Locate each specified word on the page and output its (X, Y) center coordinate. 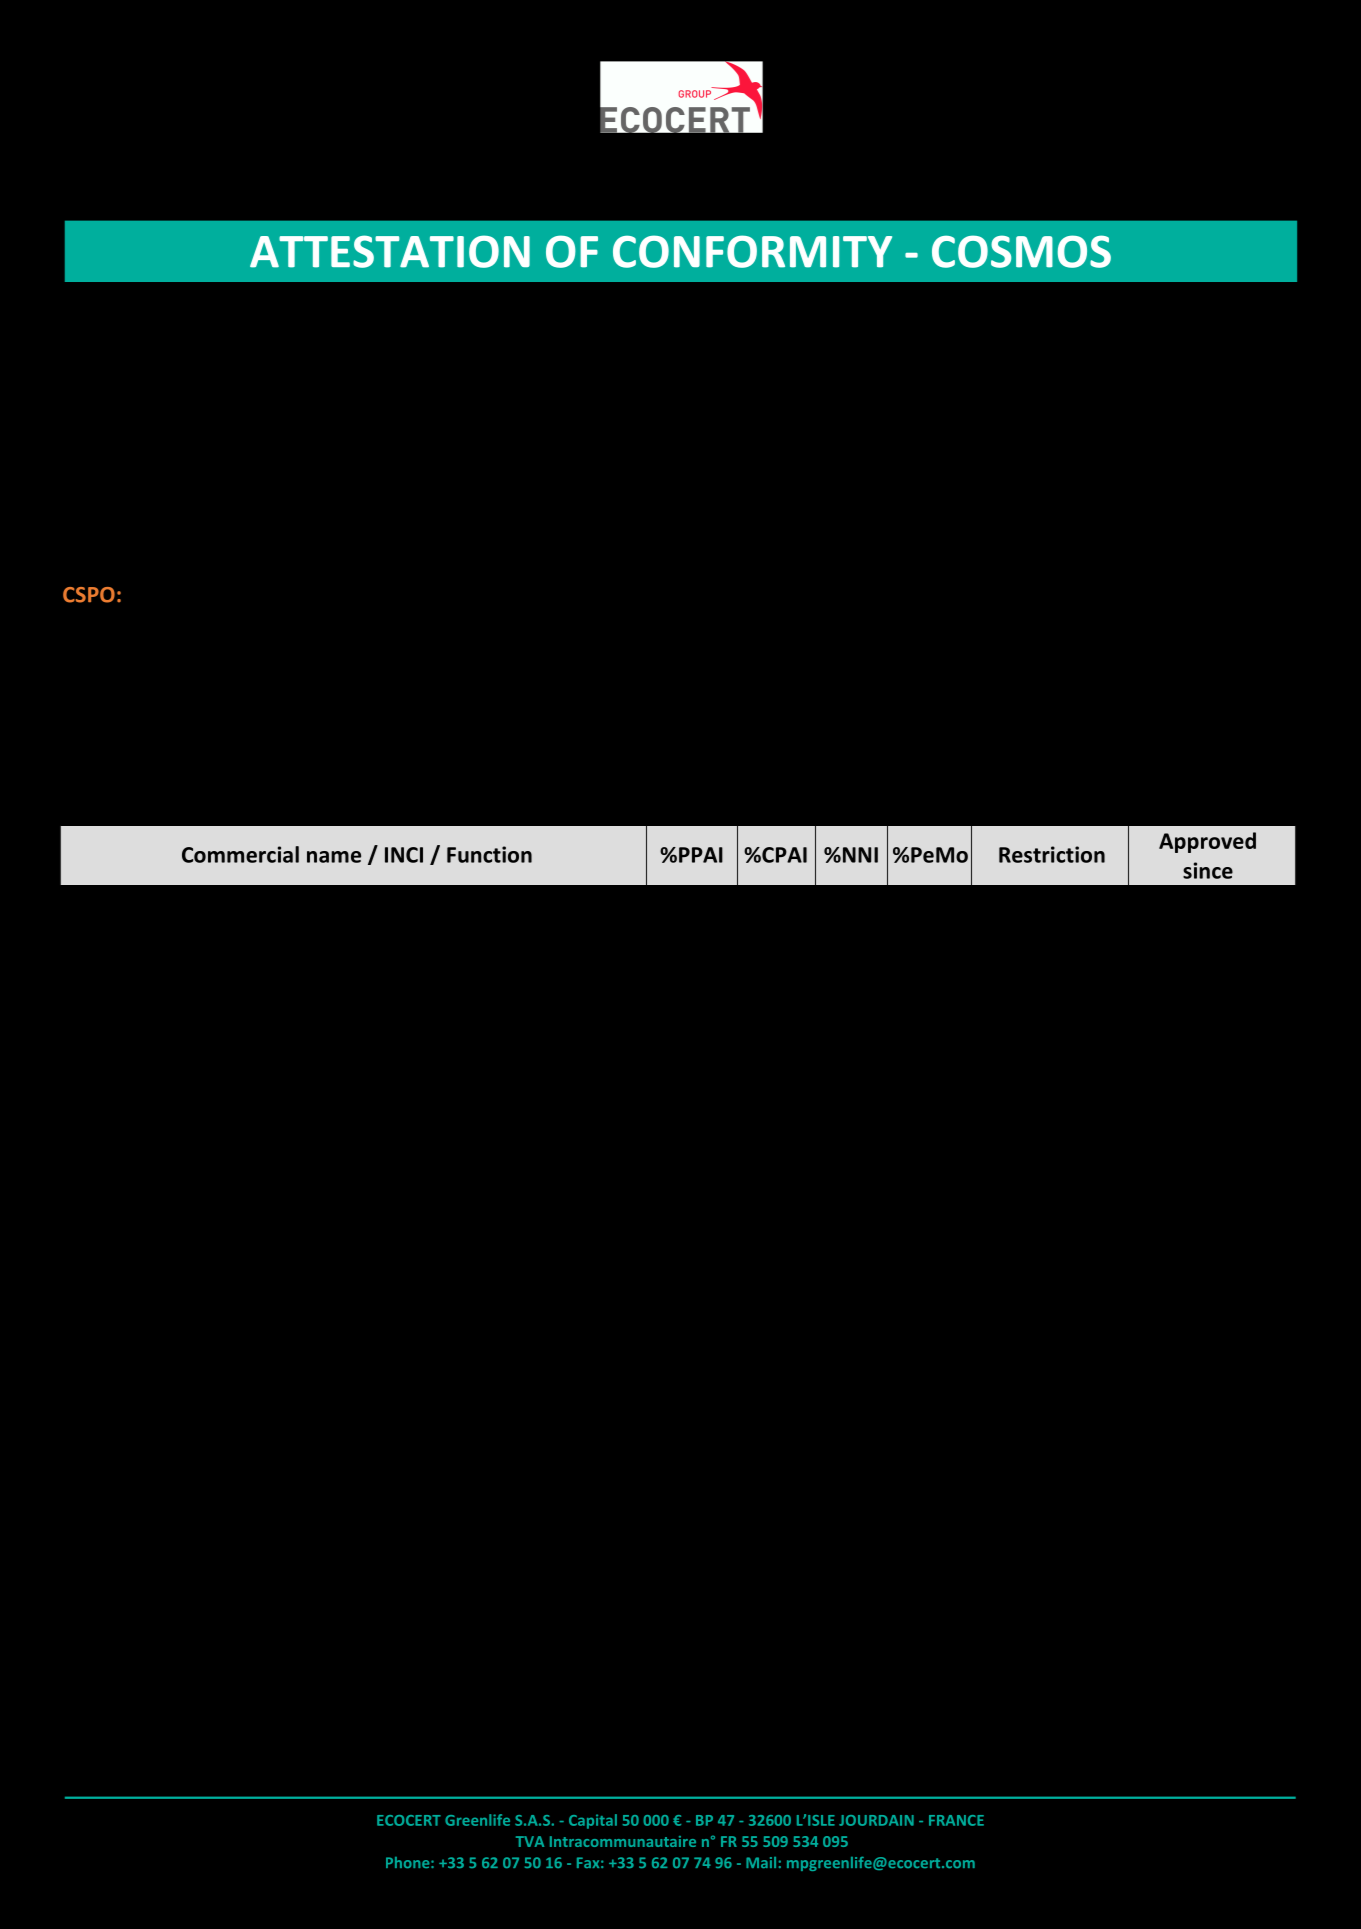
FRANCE (956, 1820)
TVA (530, 1841)
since (1208, 870)
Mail (761, 1862)
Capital (593, 1821)
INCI (404, 855)
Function (489, 854)
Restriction (1052, 854)
